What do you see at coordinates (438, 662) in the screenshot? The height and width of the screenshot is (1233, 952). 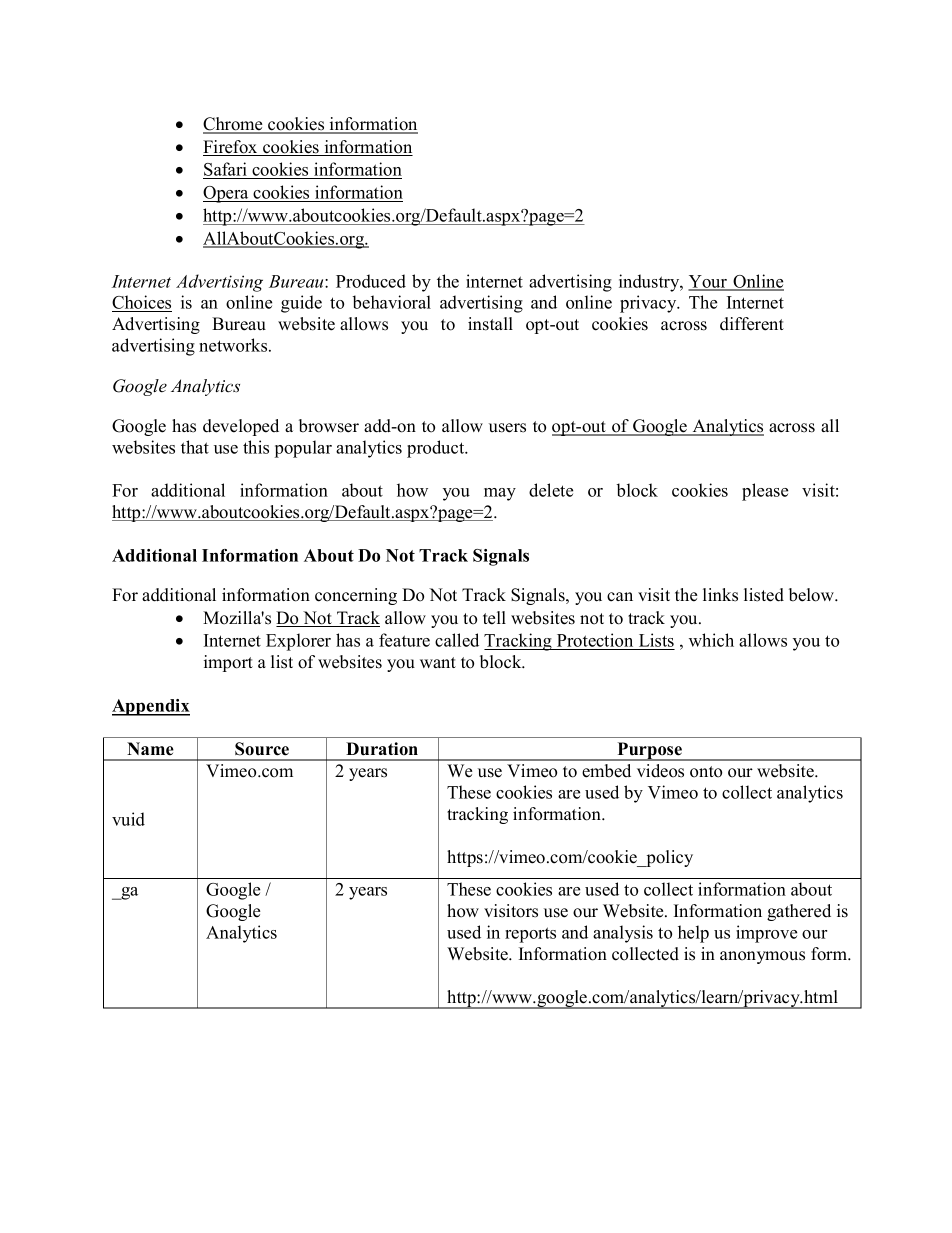 I see `want` at bounding box center [438, 662].
